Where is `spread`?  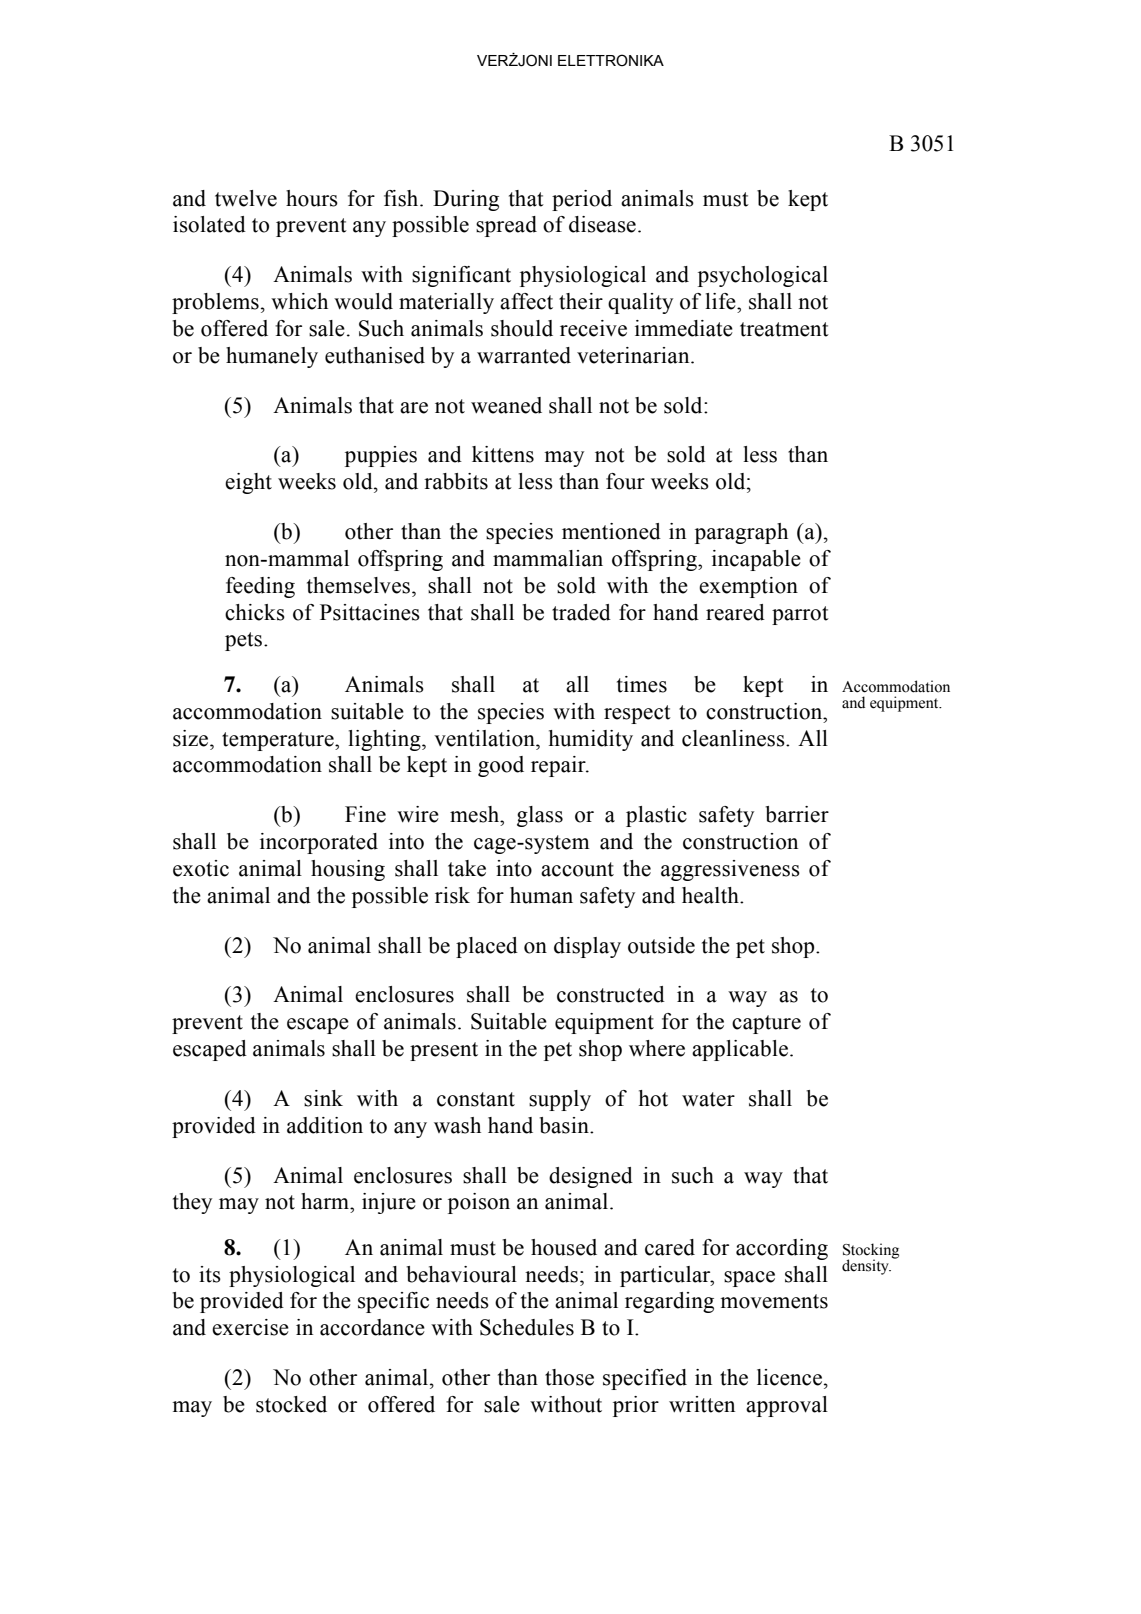 spread is located at coordinates (506, 226).
